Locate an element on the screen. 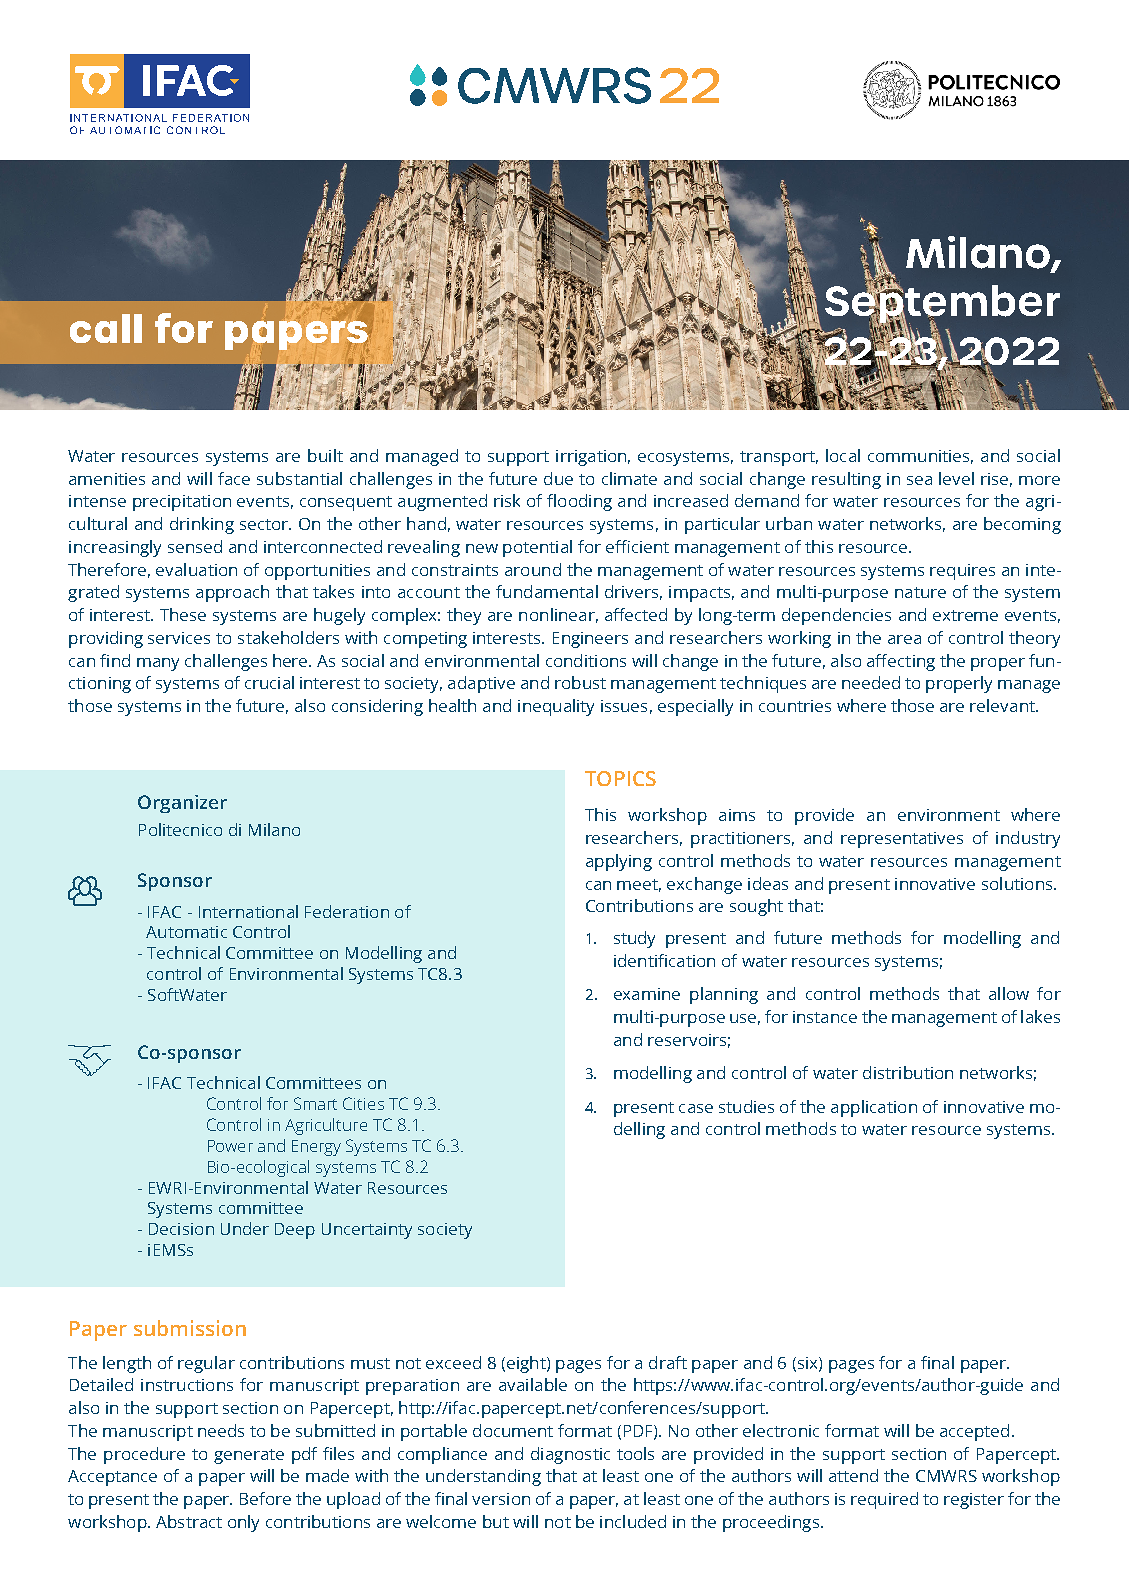  instance is located at coordinates (825, 1017).
